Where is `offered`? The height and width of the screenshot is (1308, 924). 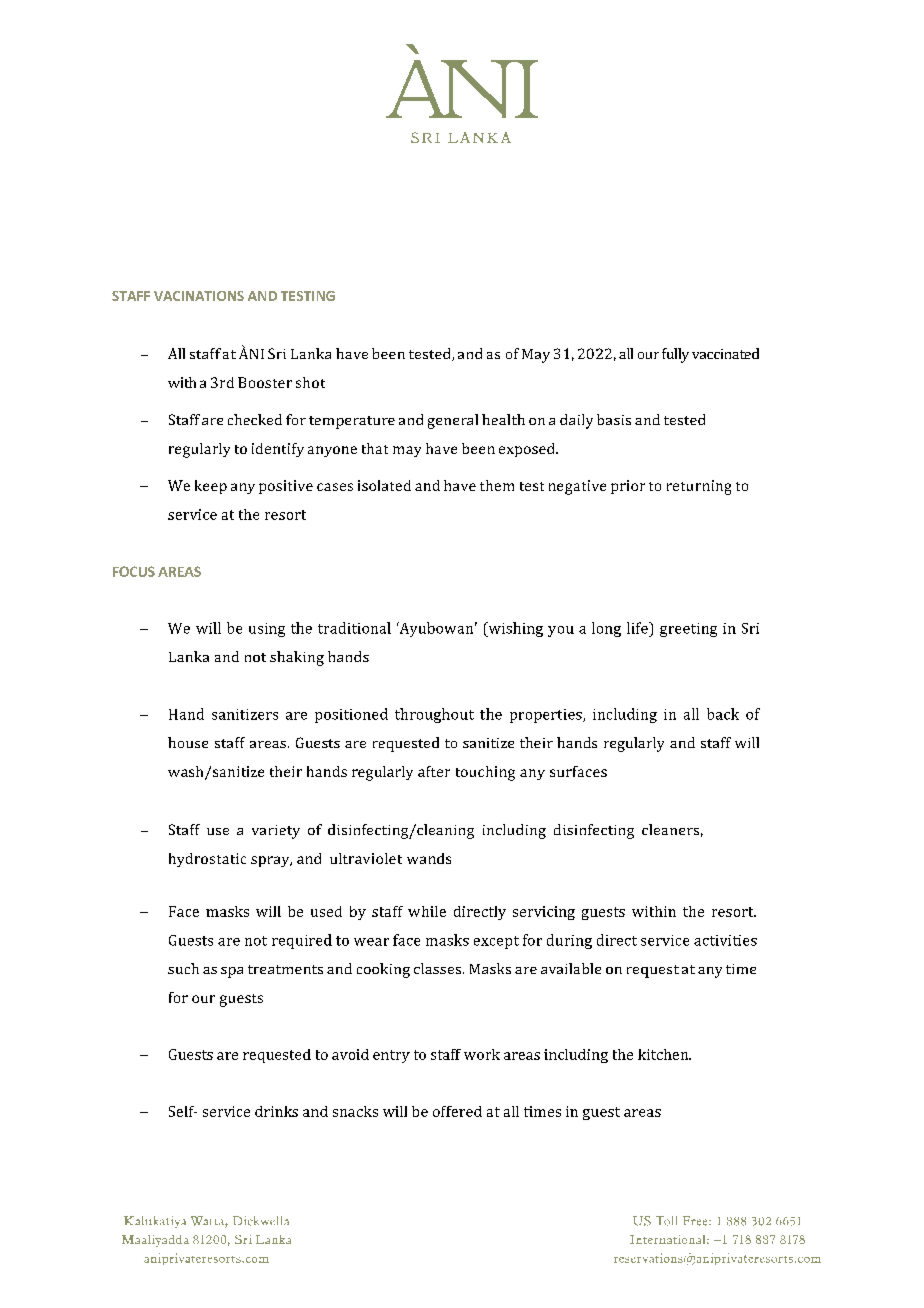
offered is located at coordinates (457, 1111).
